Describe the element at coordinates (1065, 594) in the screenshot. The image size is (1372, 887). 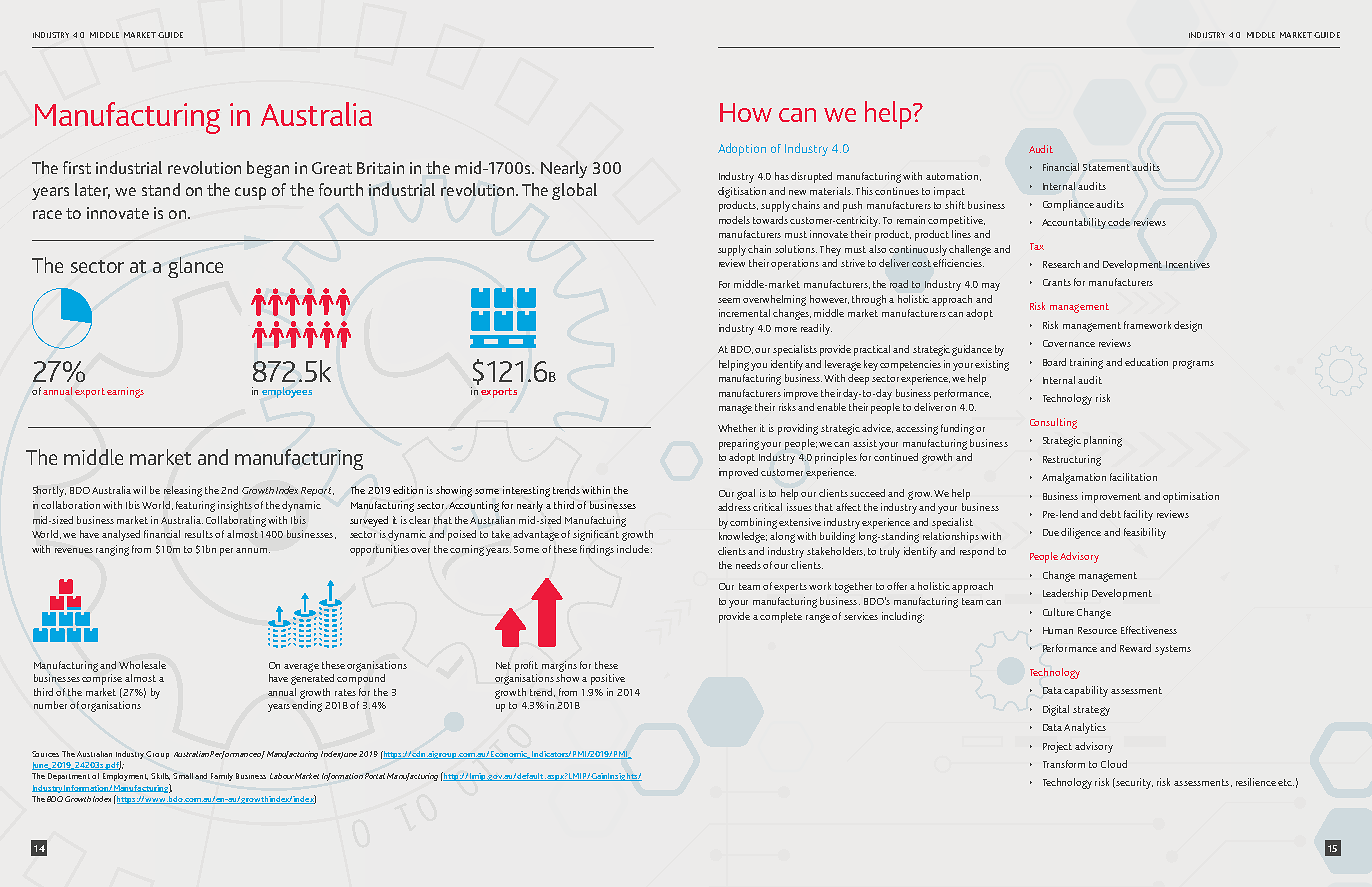
I see `Leadership` at that location.
